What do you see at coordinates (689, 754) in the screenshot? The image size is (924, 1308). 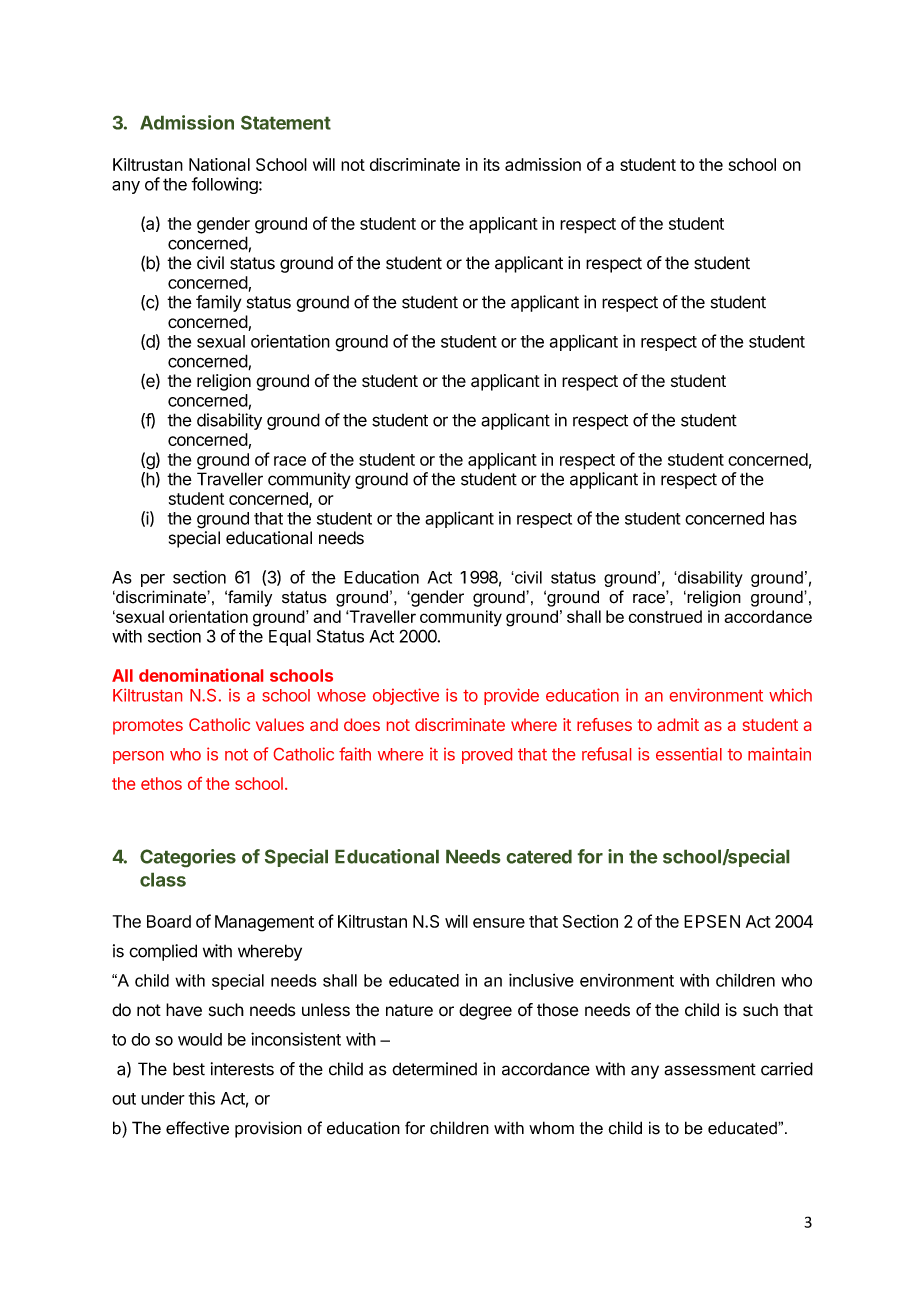 I see `essential` at bounding box center [689, 754].
